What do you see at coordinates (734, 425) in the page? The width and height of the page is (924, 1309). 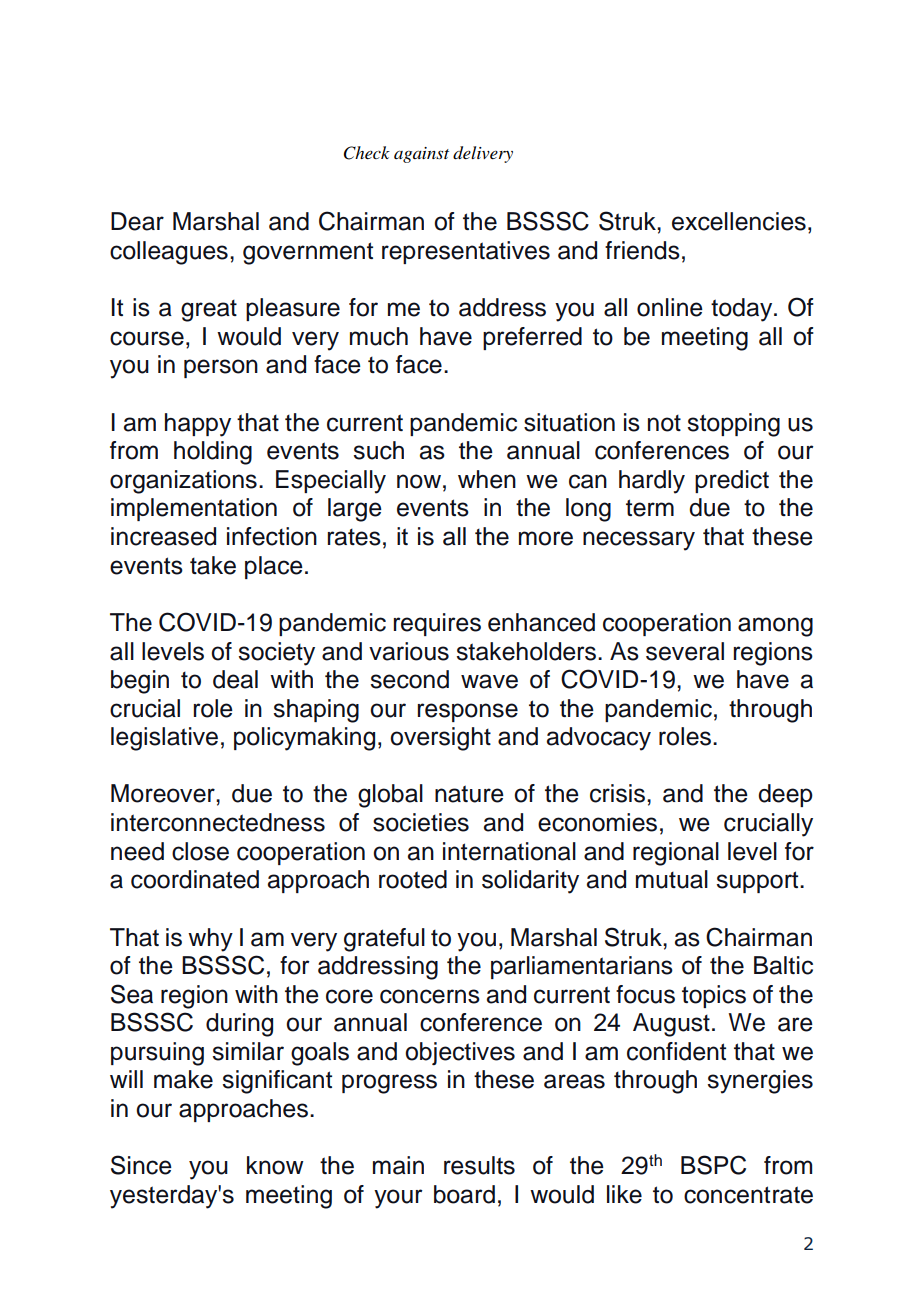 I see `stopping` at bounding box center [734, 425].
